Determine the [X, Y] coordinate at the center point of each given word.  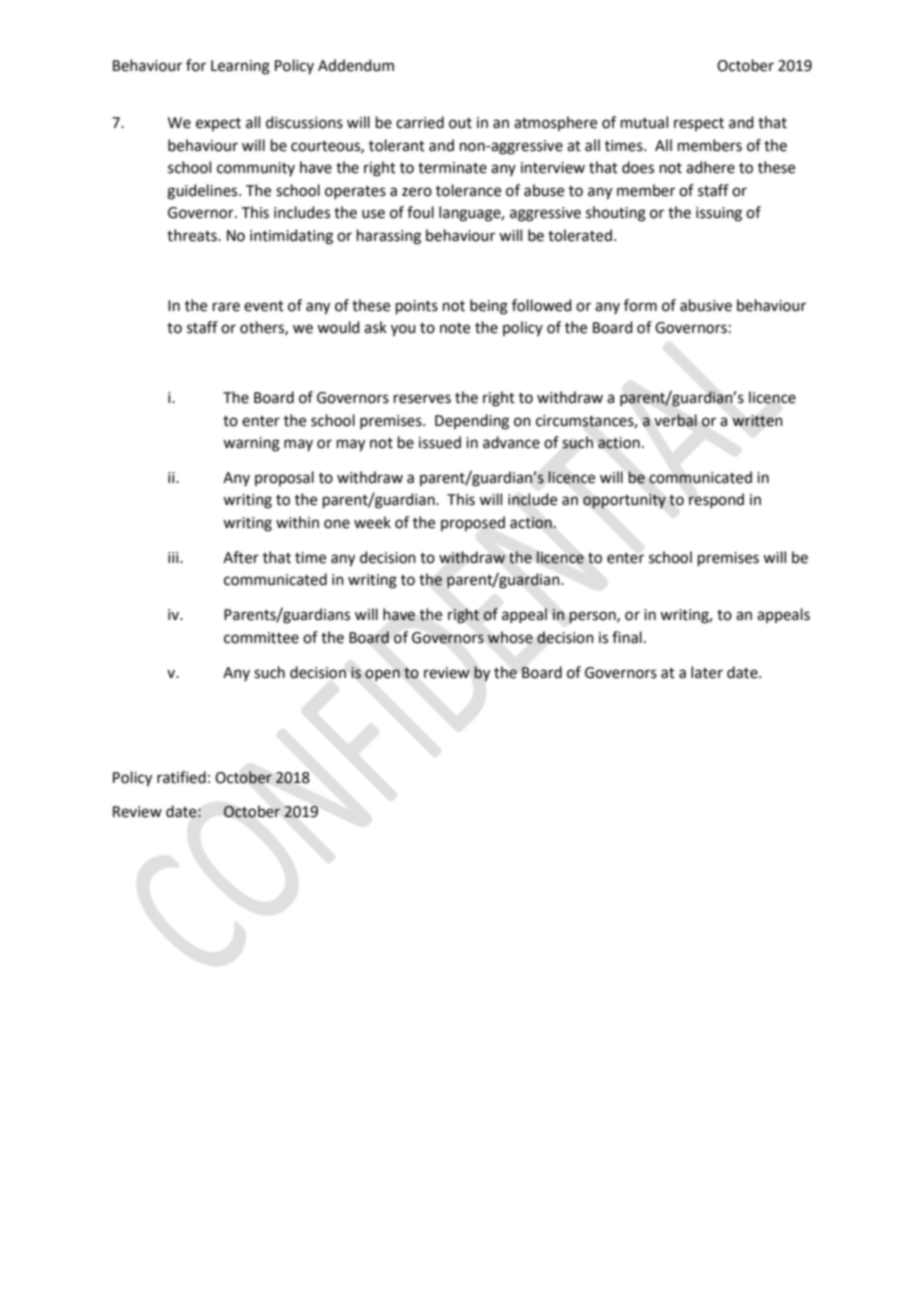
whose [510, 637]
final [627, 637]
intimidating [291, 237]
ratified [181, 777]
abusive [706, 305]
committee [261, 638]
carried [420, 122]
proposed [473, 523]
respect [699, 124]
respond [716, 500]
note [455, 328]
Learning [240, 67]
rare [226, 307]
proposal [284, 478]
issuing [719, 214]
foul [420, 212]
